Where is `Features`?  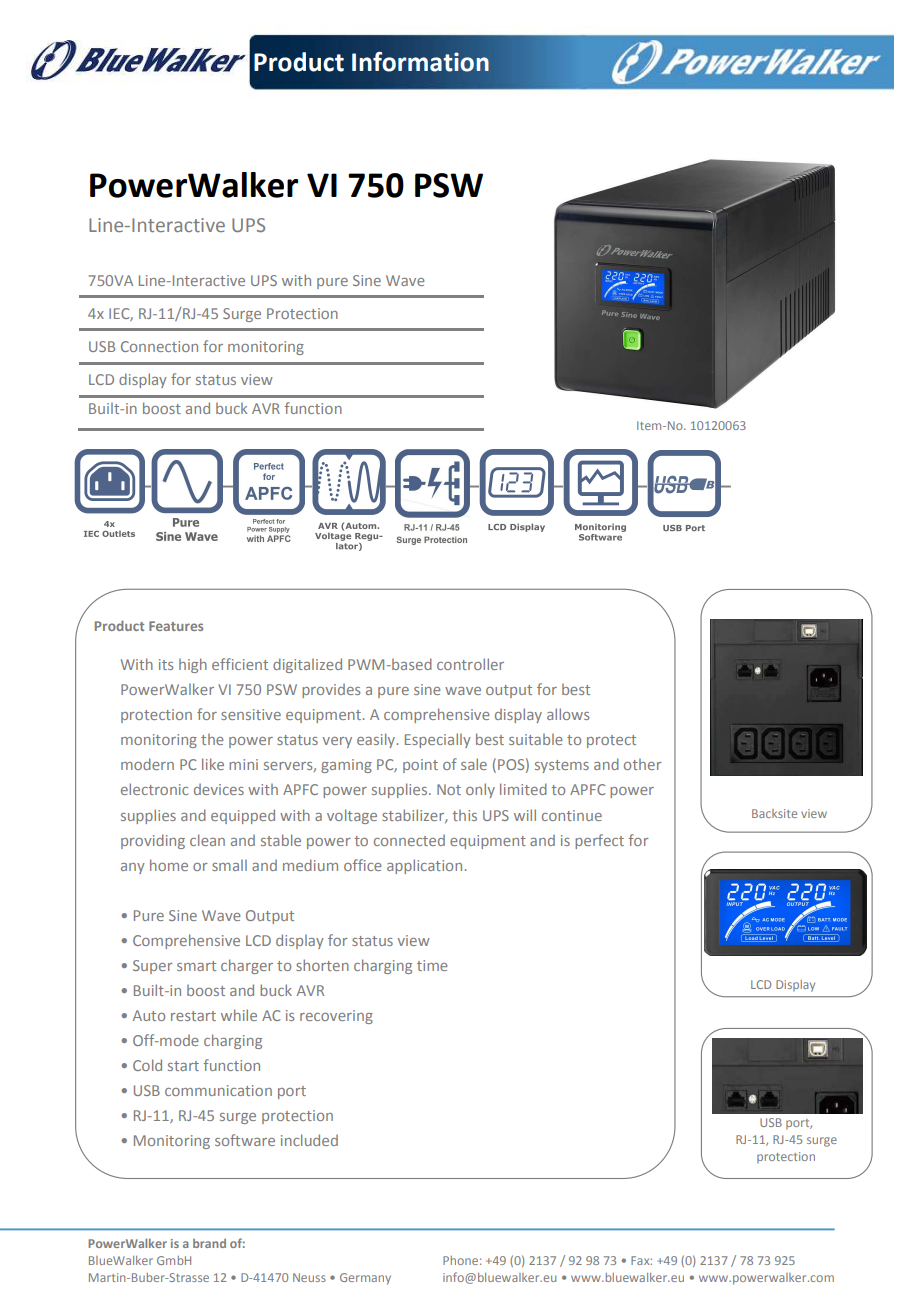 Features is located at coordinates (176, 626).
